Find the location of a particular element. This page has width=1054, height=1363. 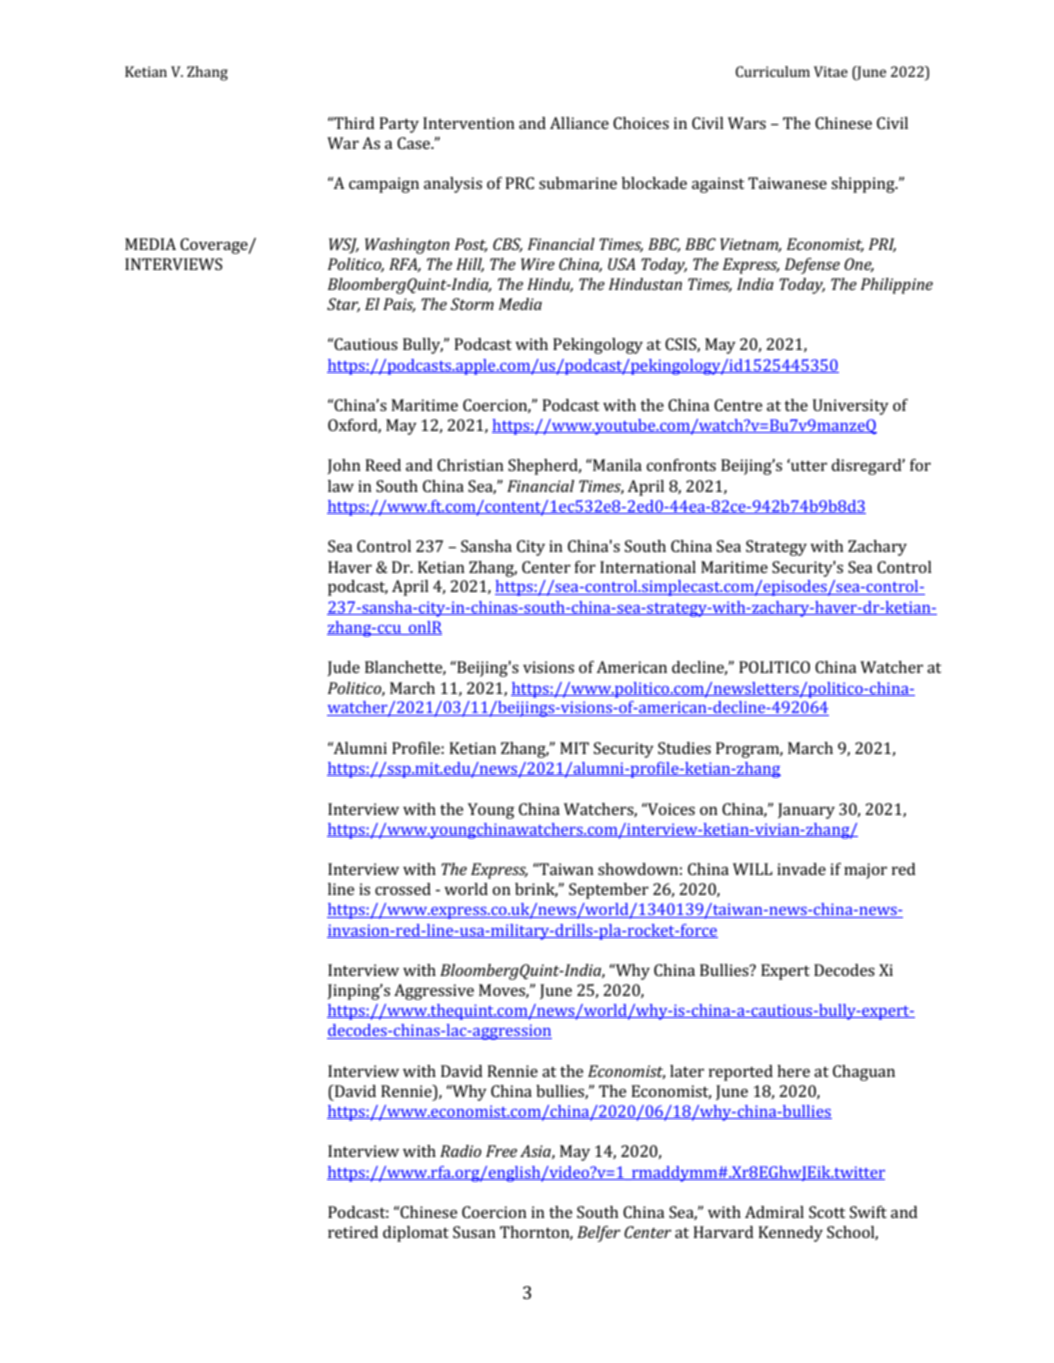

diplomat is located at coordinates (416, 1234).
